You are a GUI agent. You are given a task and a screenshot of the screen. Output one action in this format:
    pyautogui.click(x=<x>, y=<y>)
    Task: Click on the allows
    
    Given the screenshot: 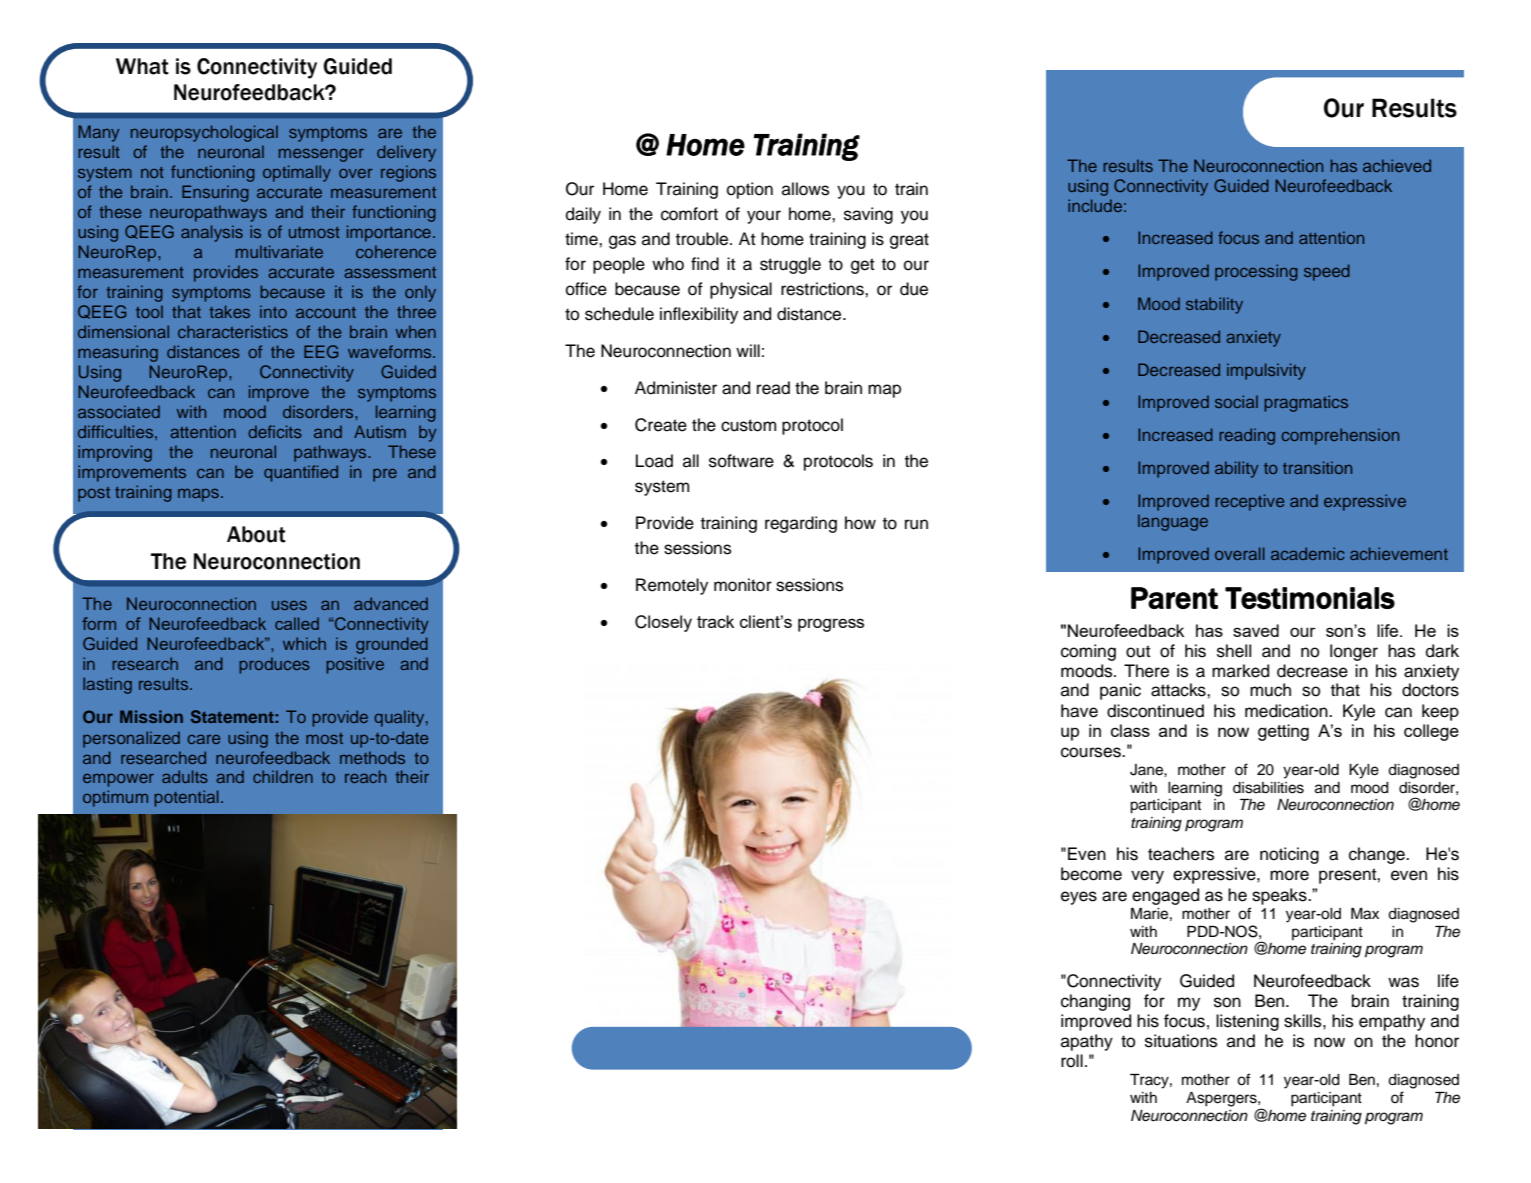 What is the action you would take?
    pyautogui.click(x=805, y=189)
